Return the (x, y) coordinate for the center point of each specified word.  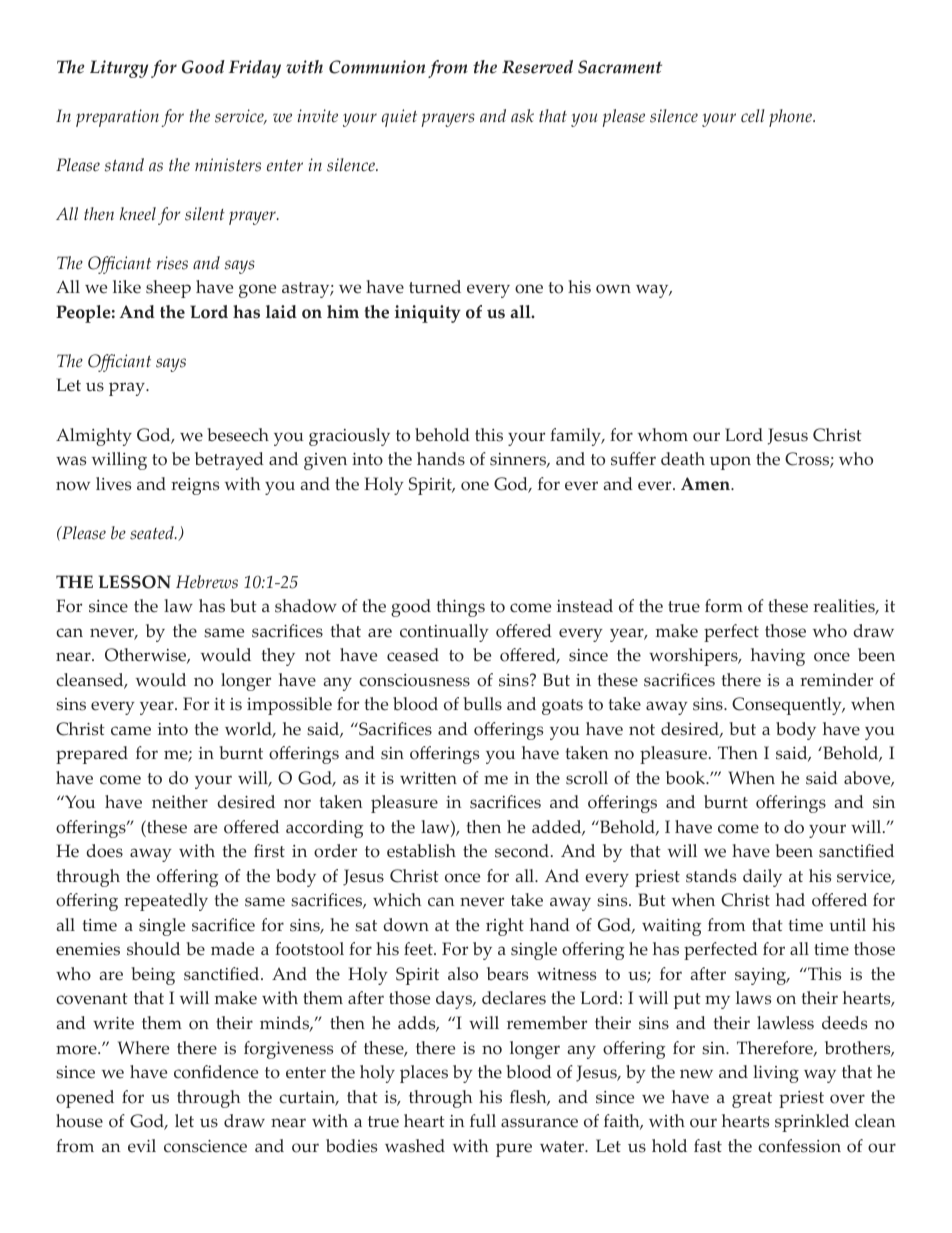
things (461, 608)
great (752, 1100)
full (483, 1121)
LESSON (135, 582)
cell (753, 116)
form (724, 606)
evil (142, 1146)
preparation (117, 118)
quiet (399, 118)
